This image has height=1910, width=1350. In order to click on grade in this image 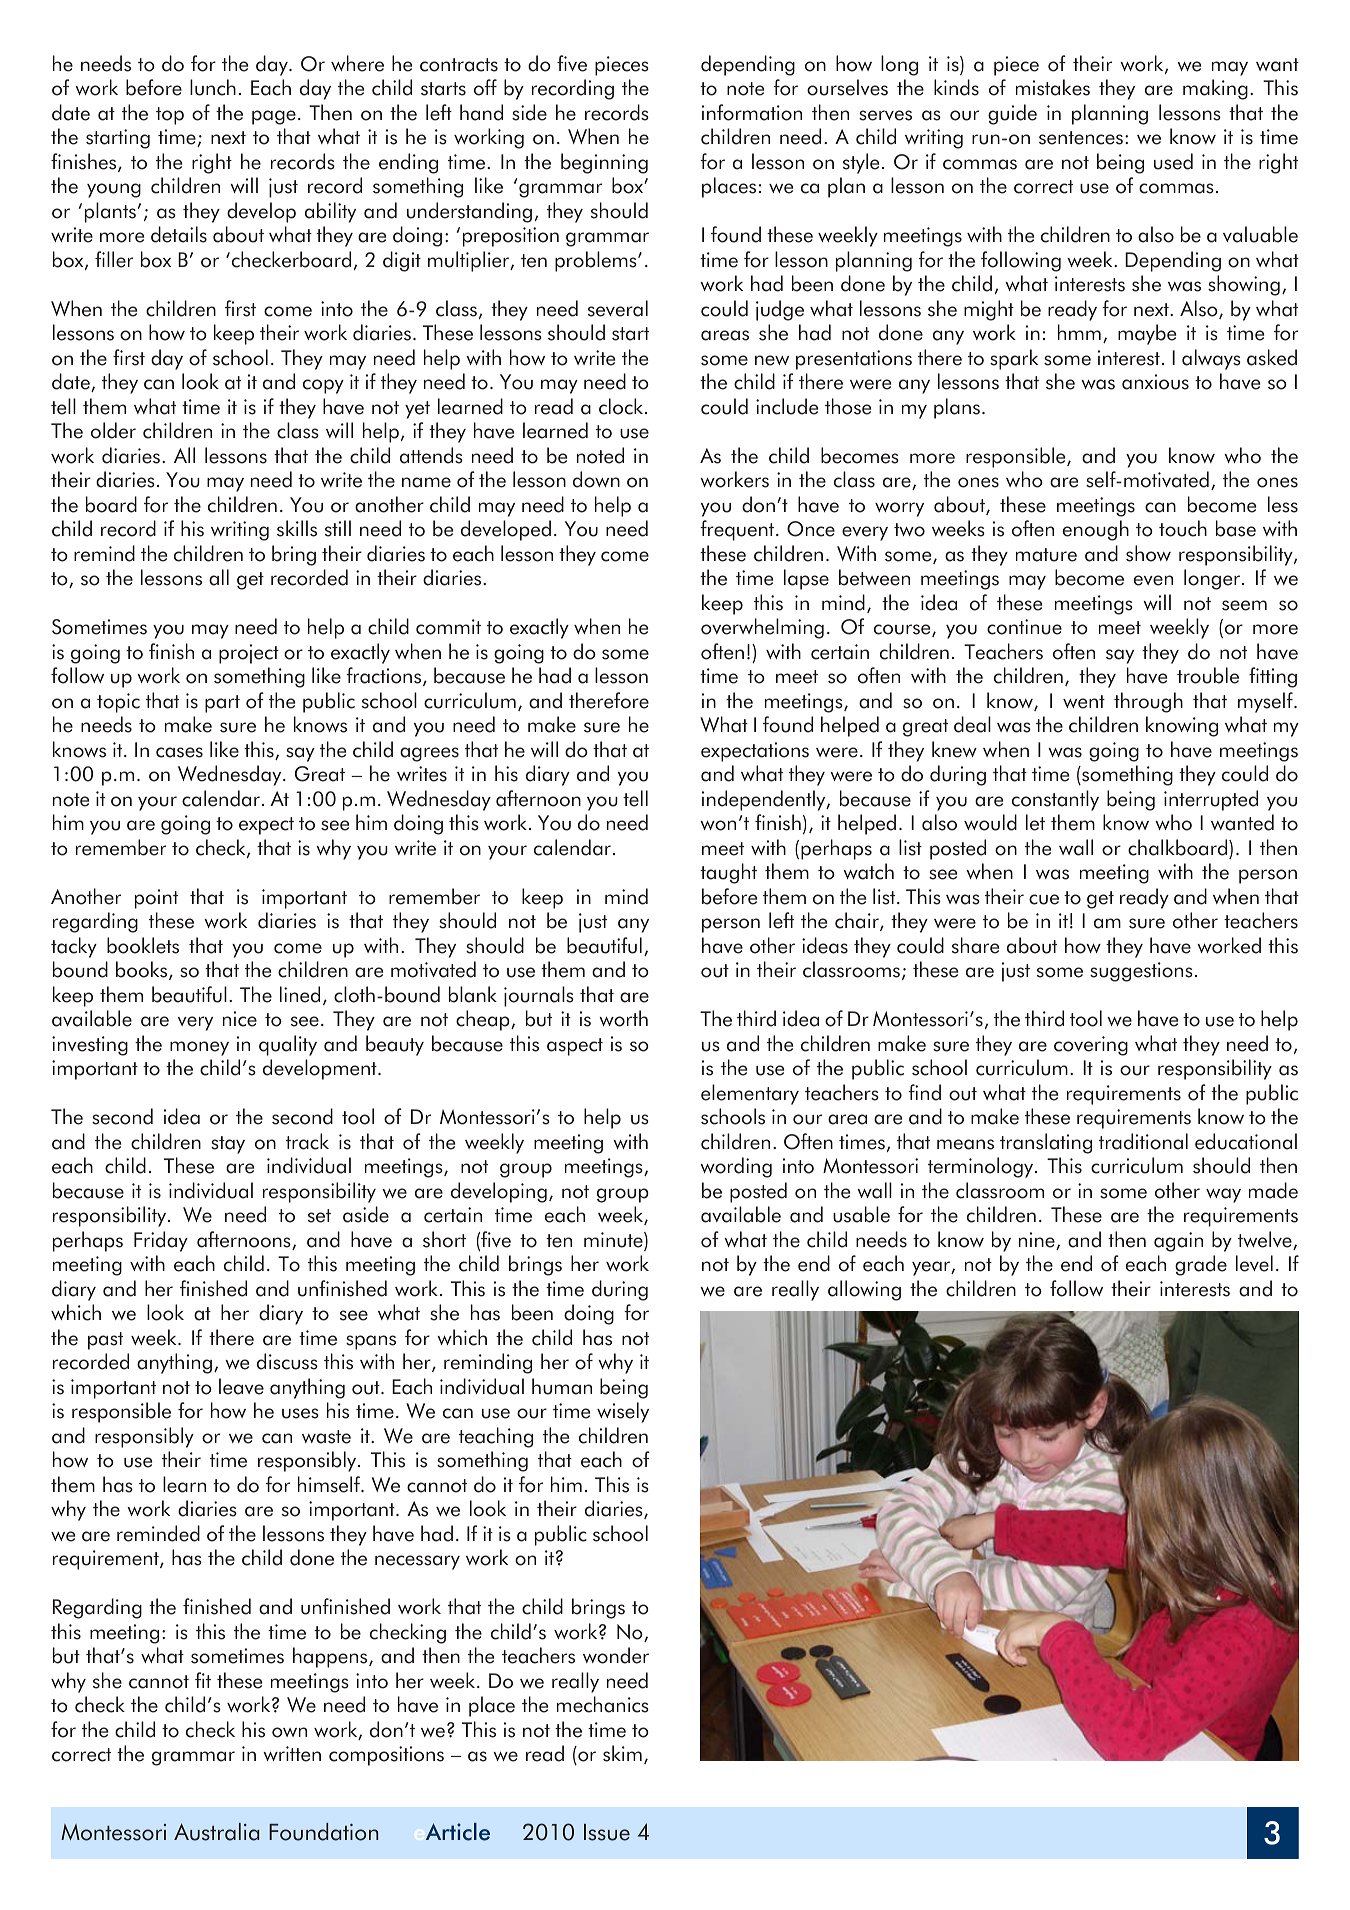, I will do `click(1201, 1265)`.
